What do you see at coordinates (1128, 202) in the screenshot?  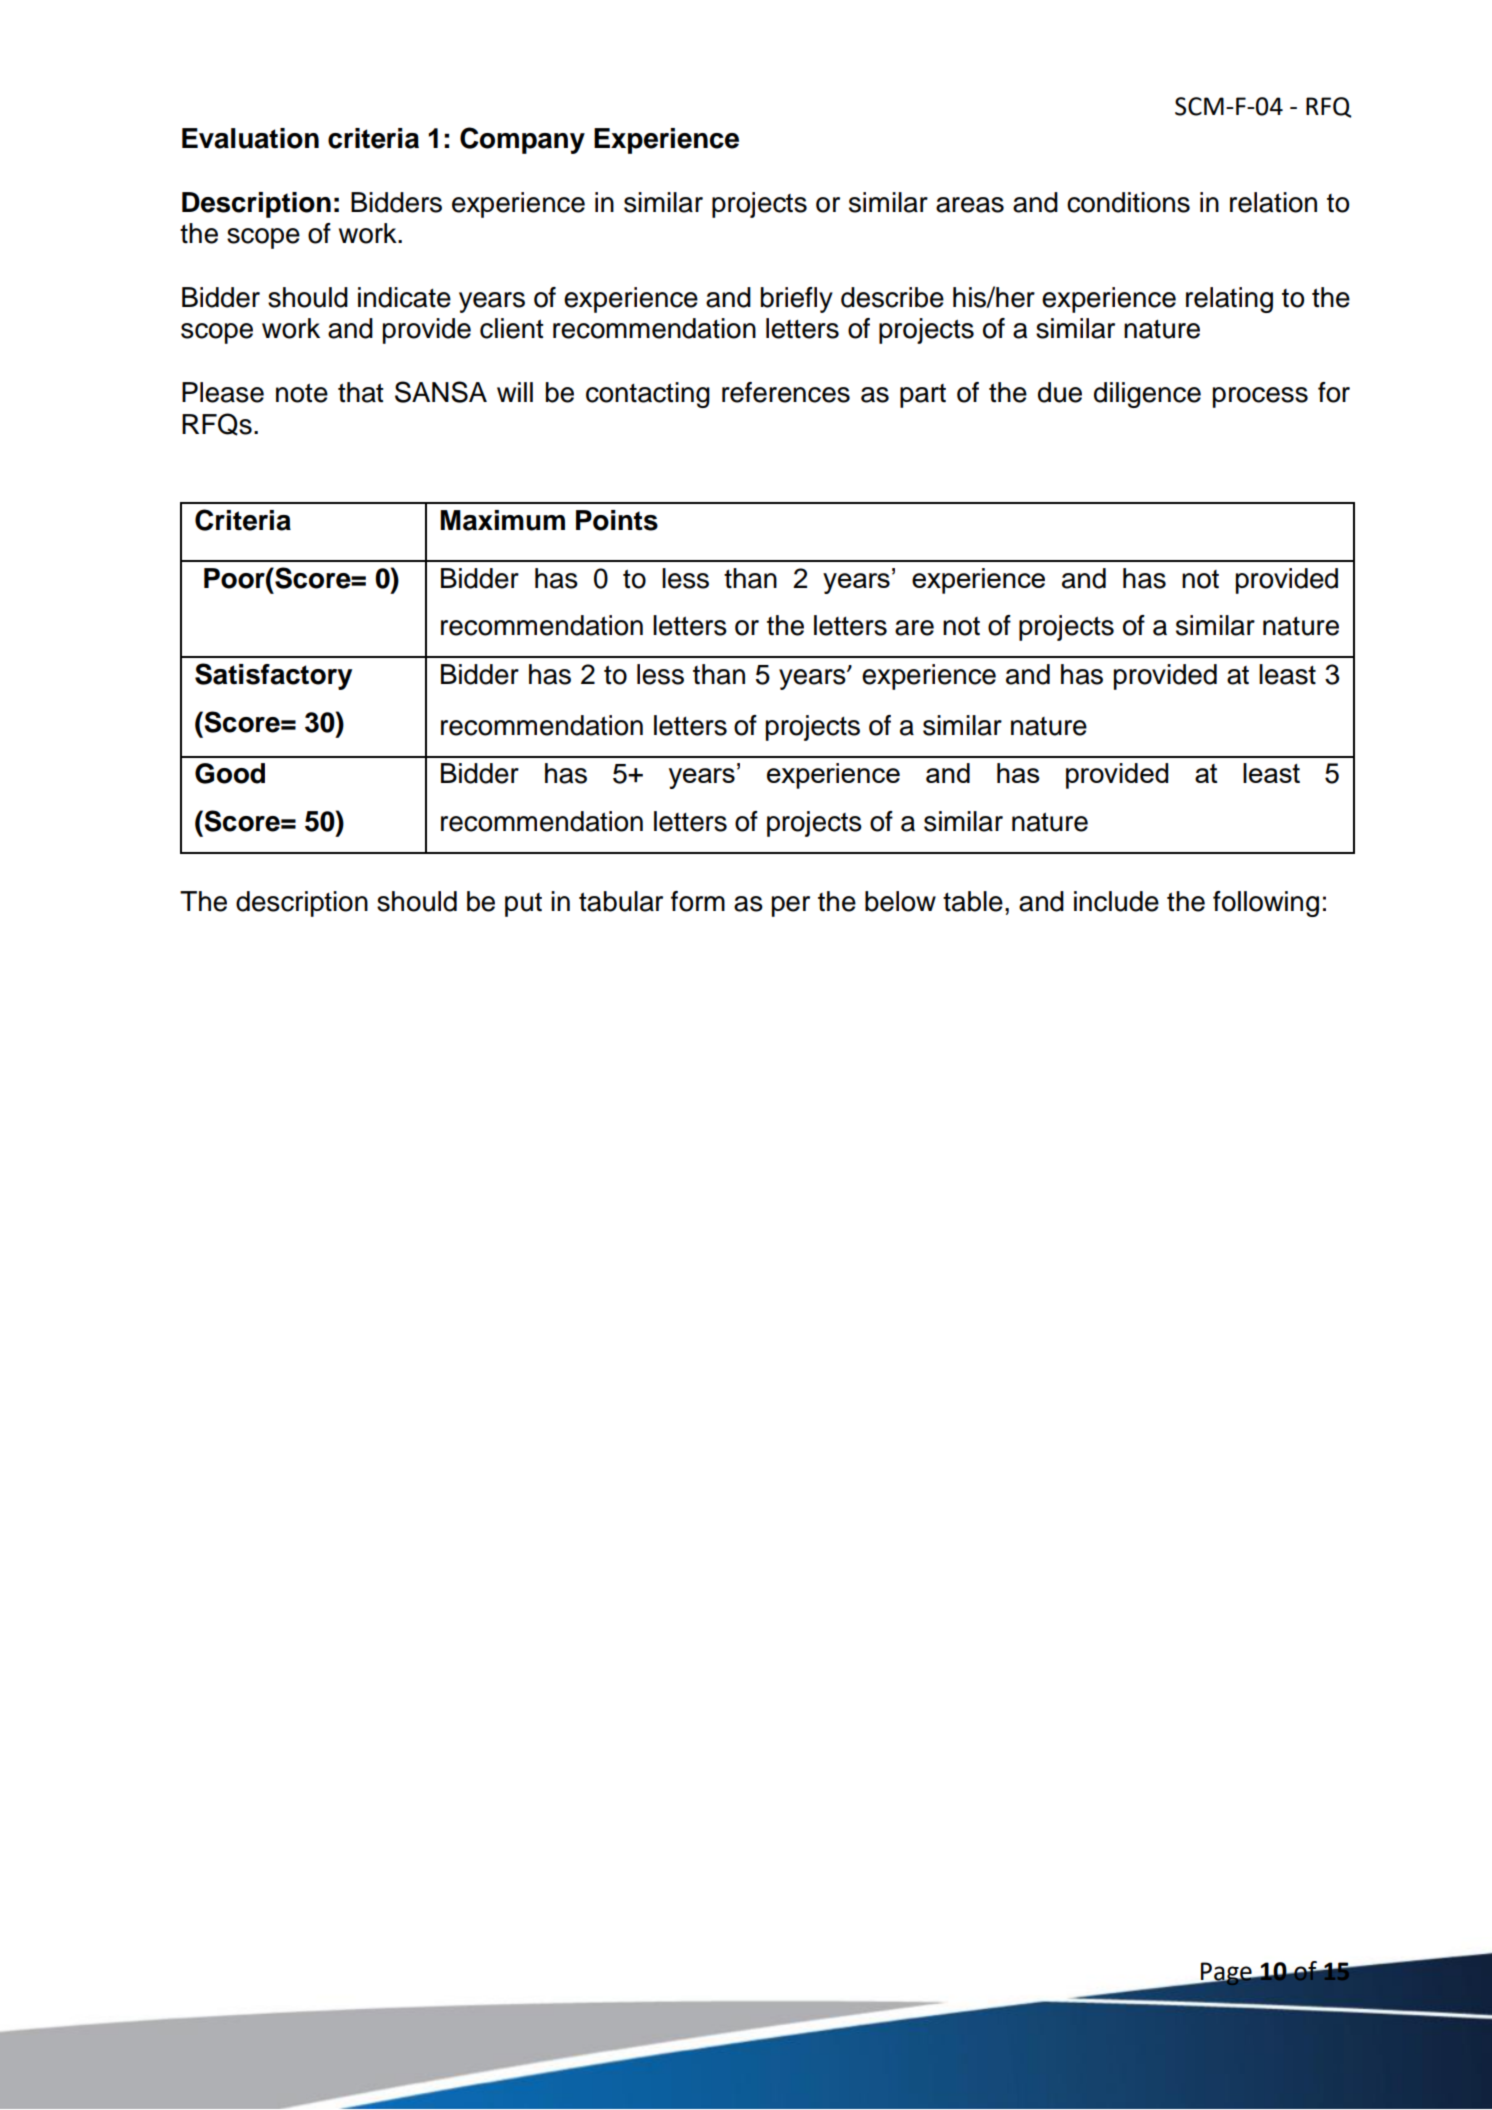 I see `conditions` at bounding box center [1128, 202].
